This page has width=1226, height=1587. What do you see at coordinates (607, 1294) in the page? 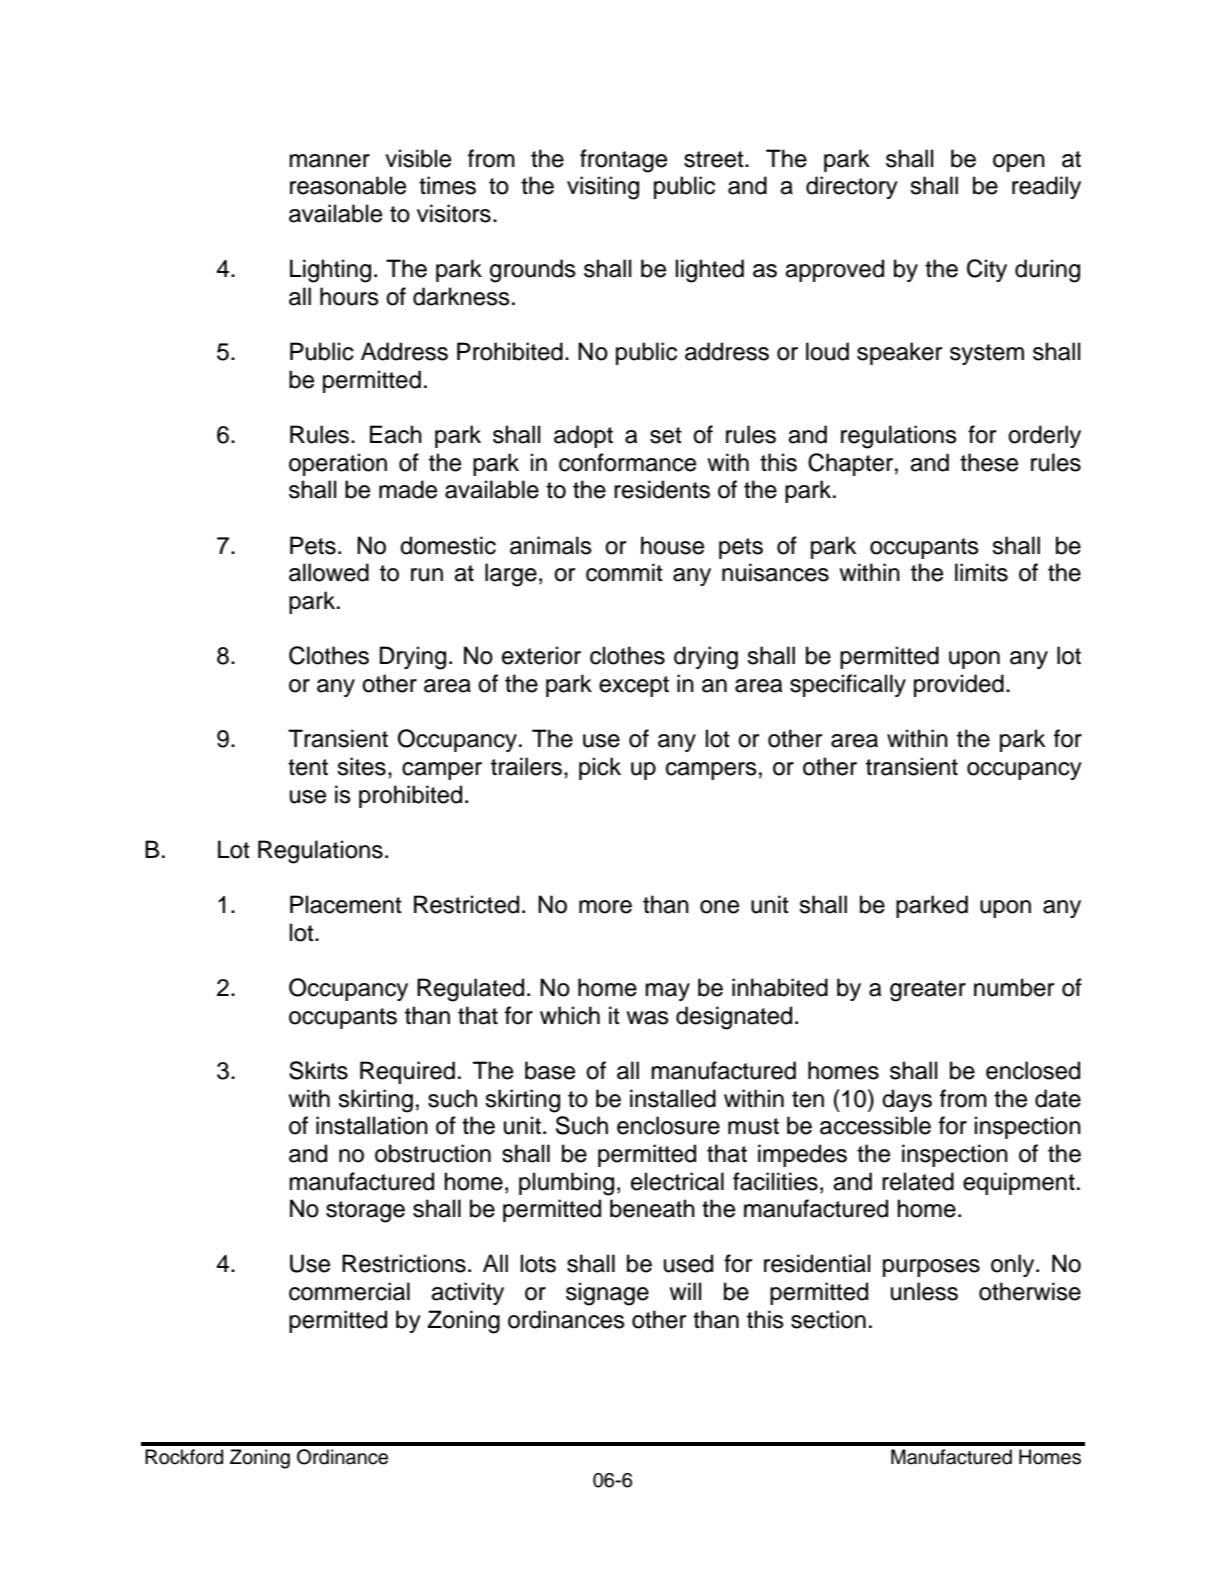
I see `signage` at bounding box center [607, 1294].
